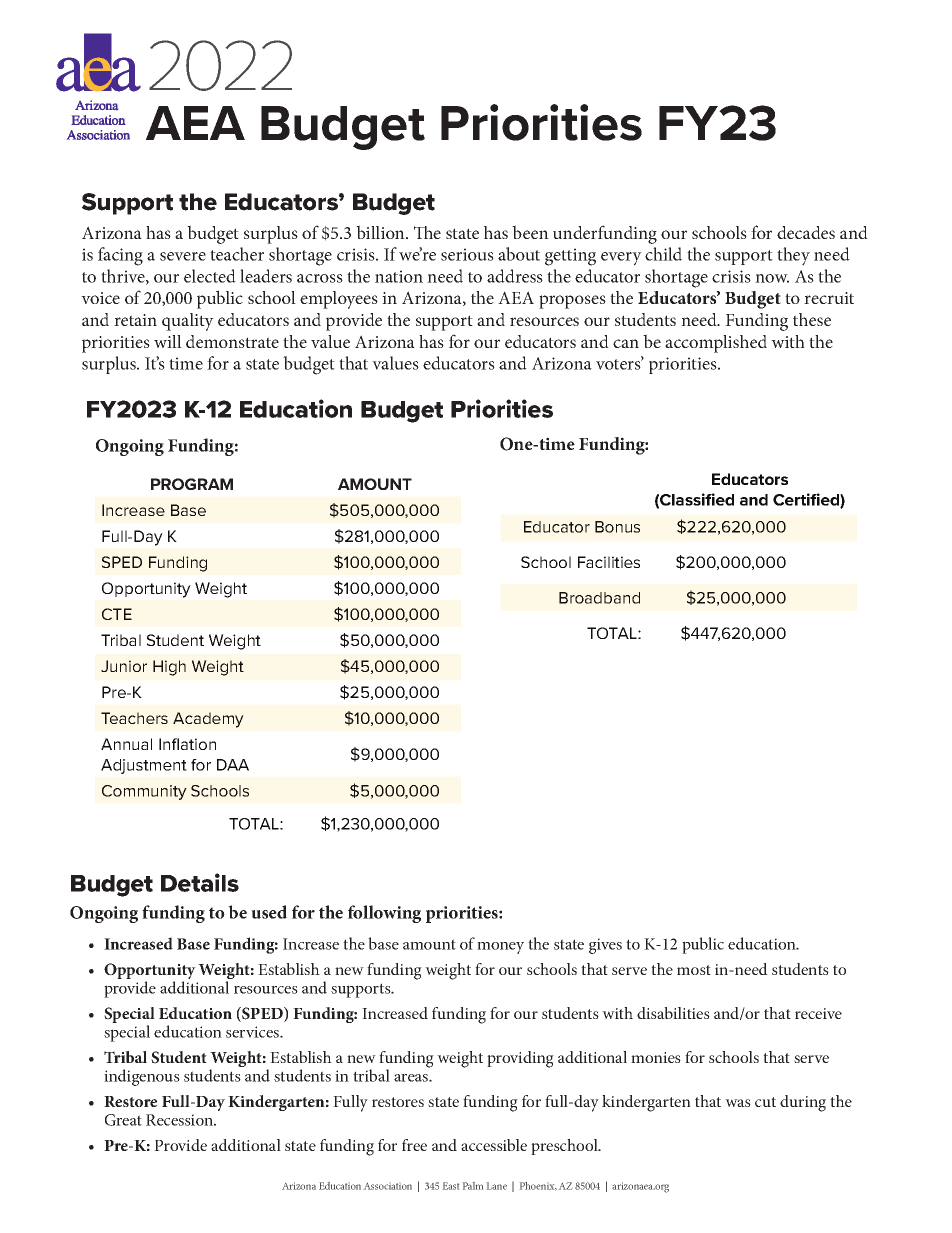  What do you see at coordinates (467, 254) in the screenshot?
I see `serious` at bounding box center [467, 254].
